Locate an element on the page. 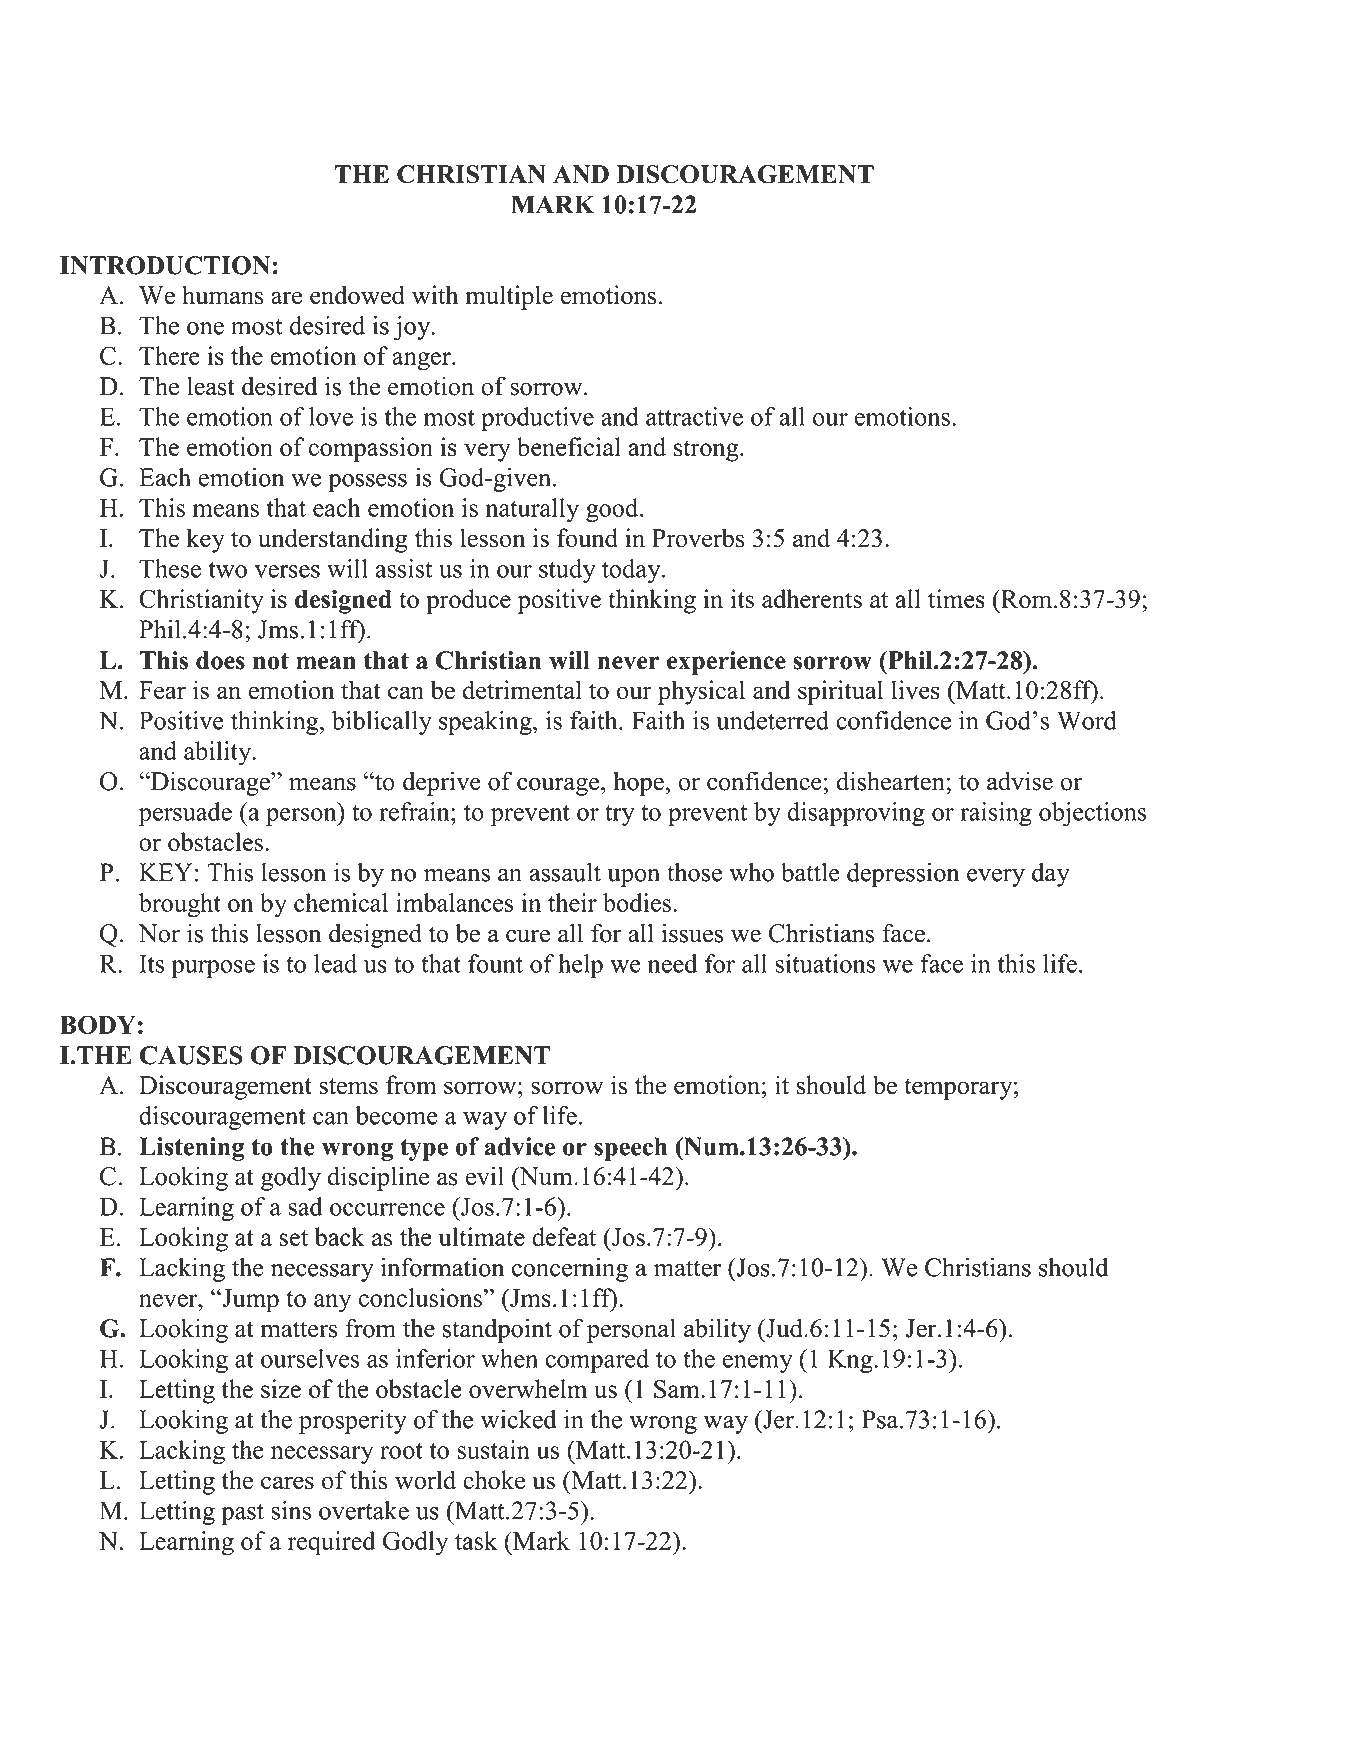  attractive is located at coordinates (694, 416).
